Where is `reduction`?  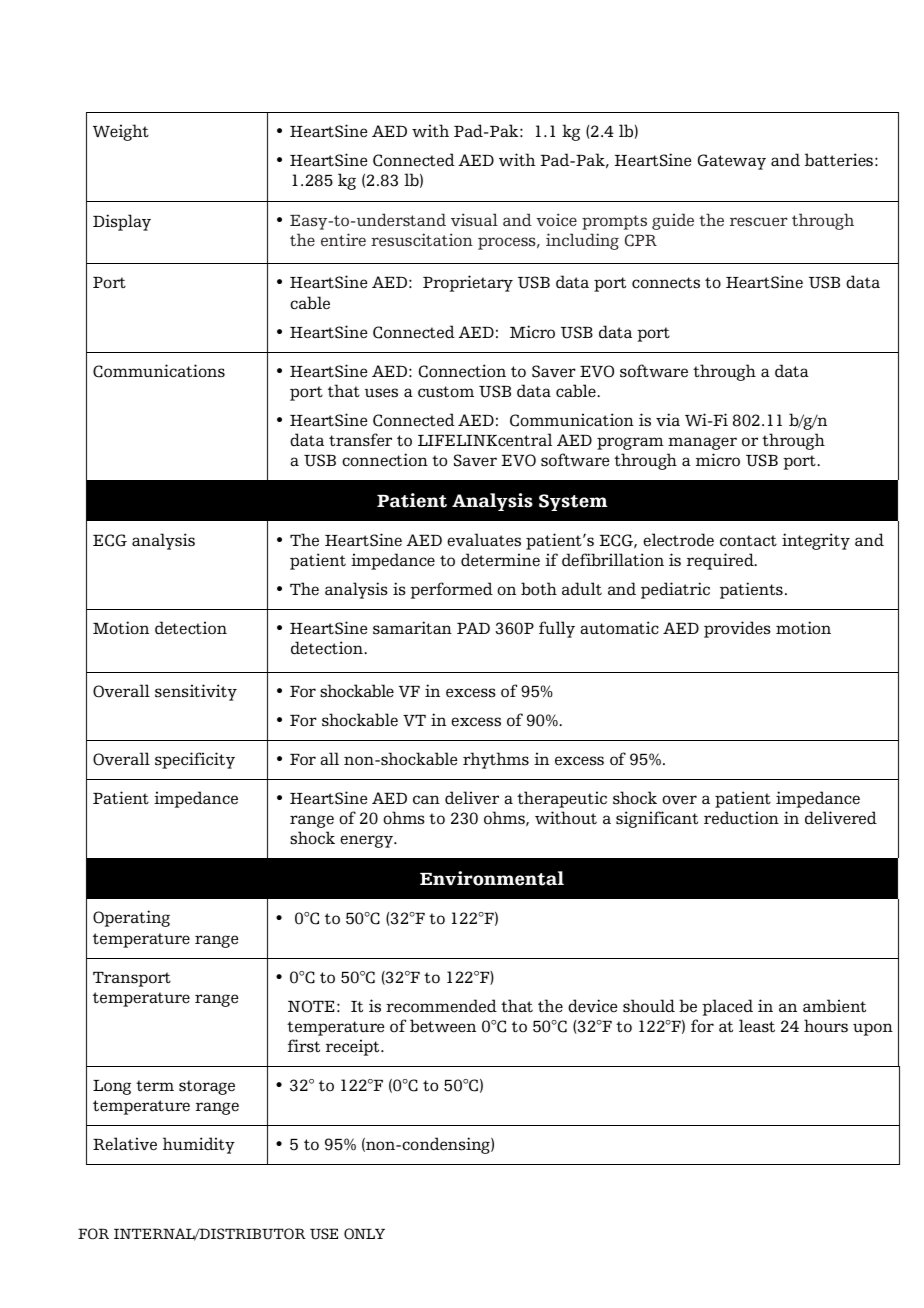
reduction is located at coordinates (741, 818).
